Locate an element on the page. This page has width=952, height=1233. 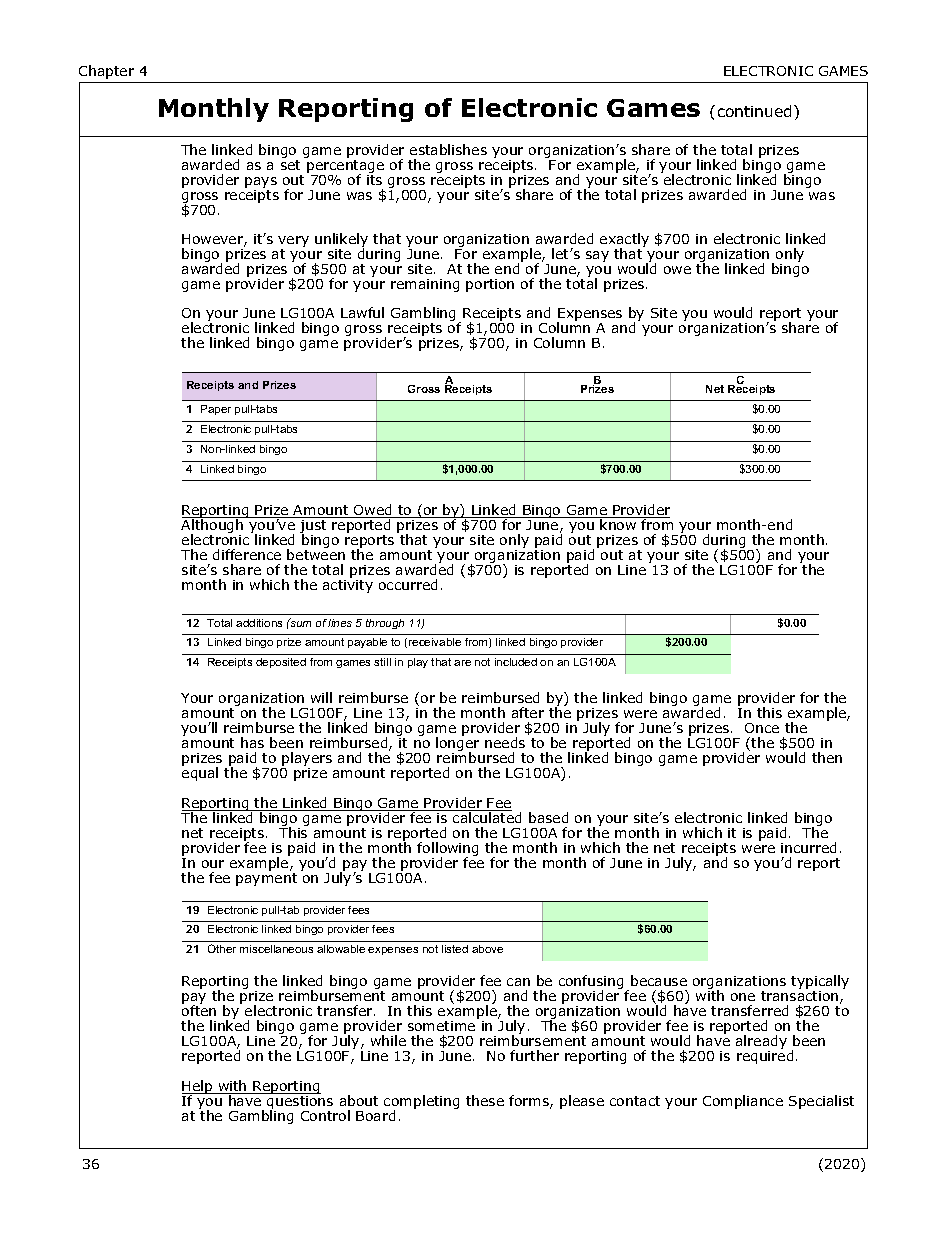
Help is located at coordinates (198, 1088).
